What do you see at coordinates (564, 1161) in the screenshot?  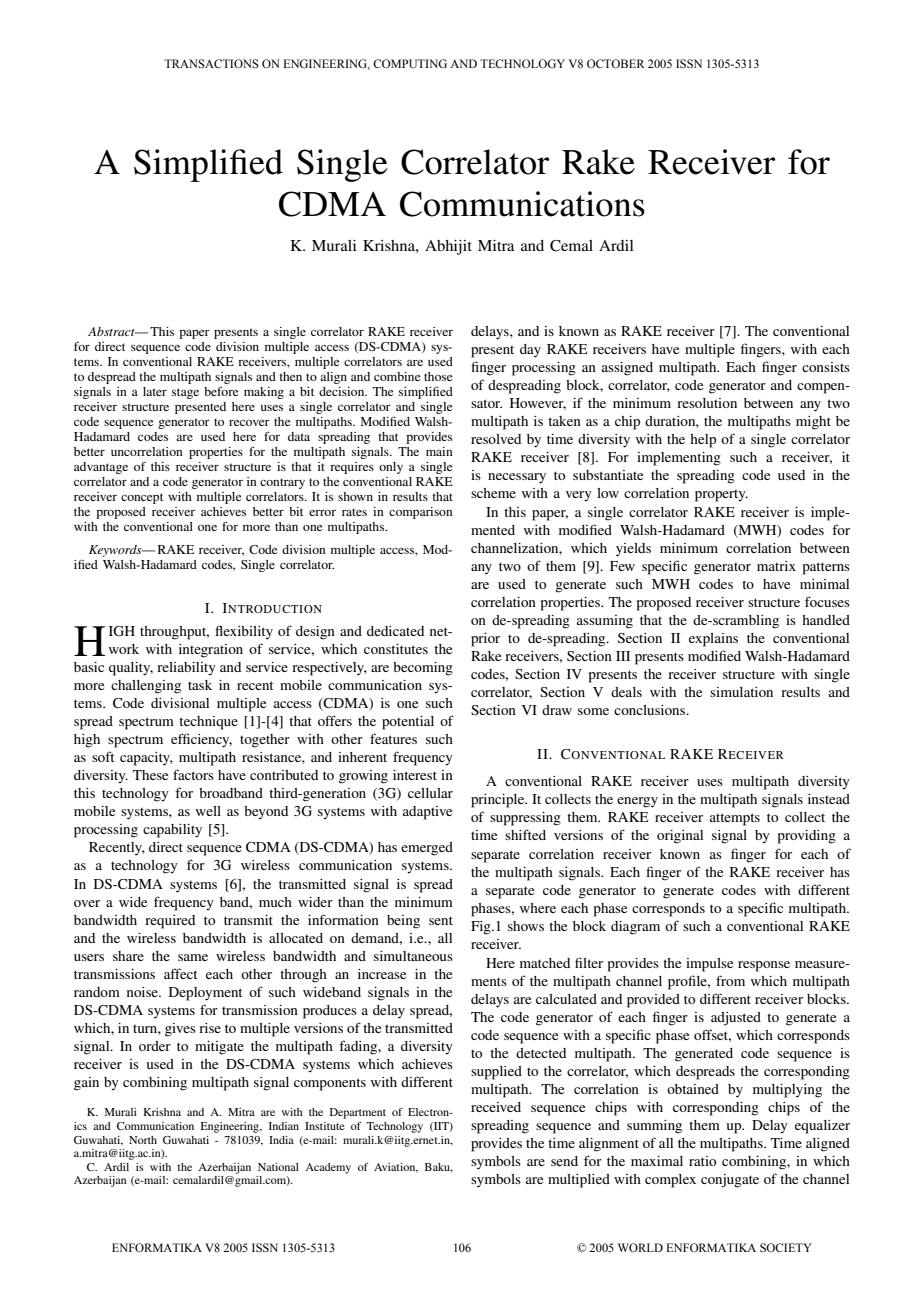 I see `send` at bounding box center [564, 1161].
